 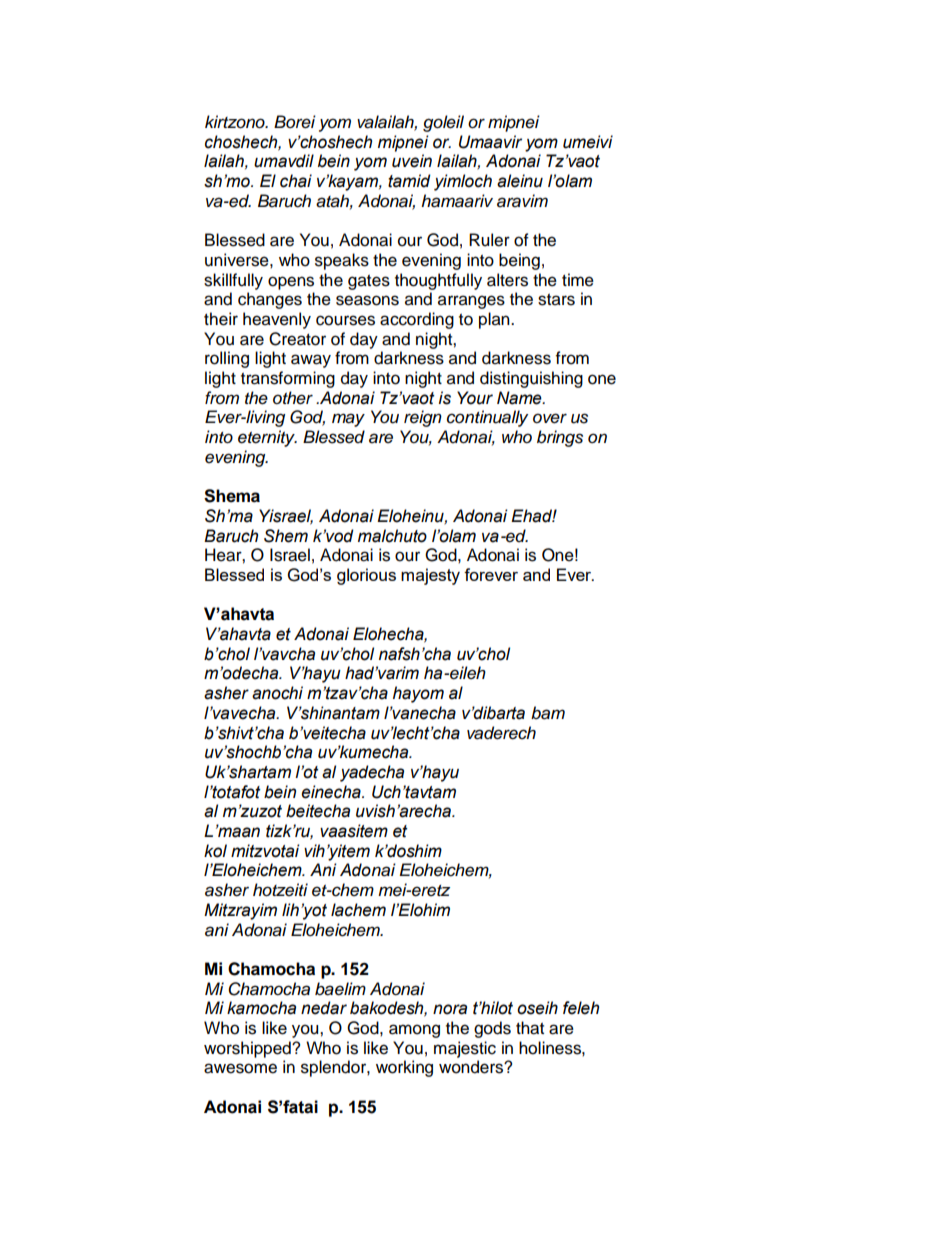 What do you see at coordinates (530, 1028) in the screenshot?
I see `that` at bounding box center [530, 1028].
